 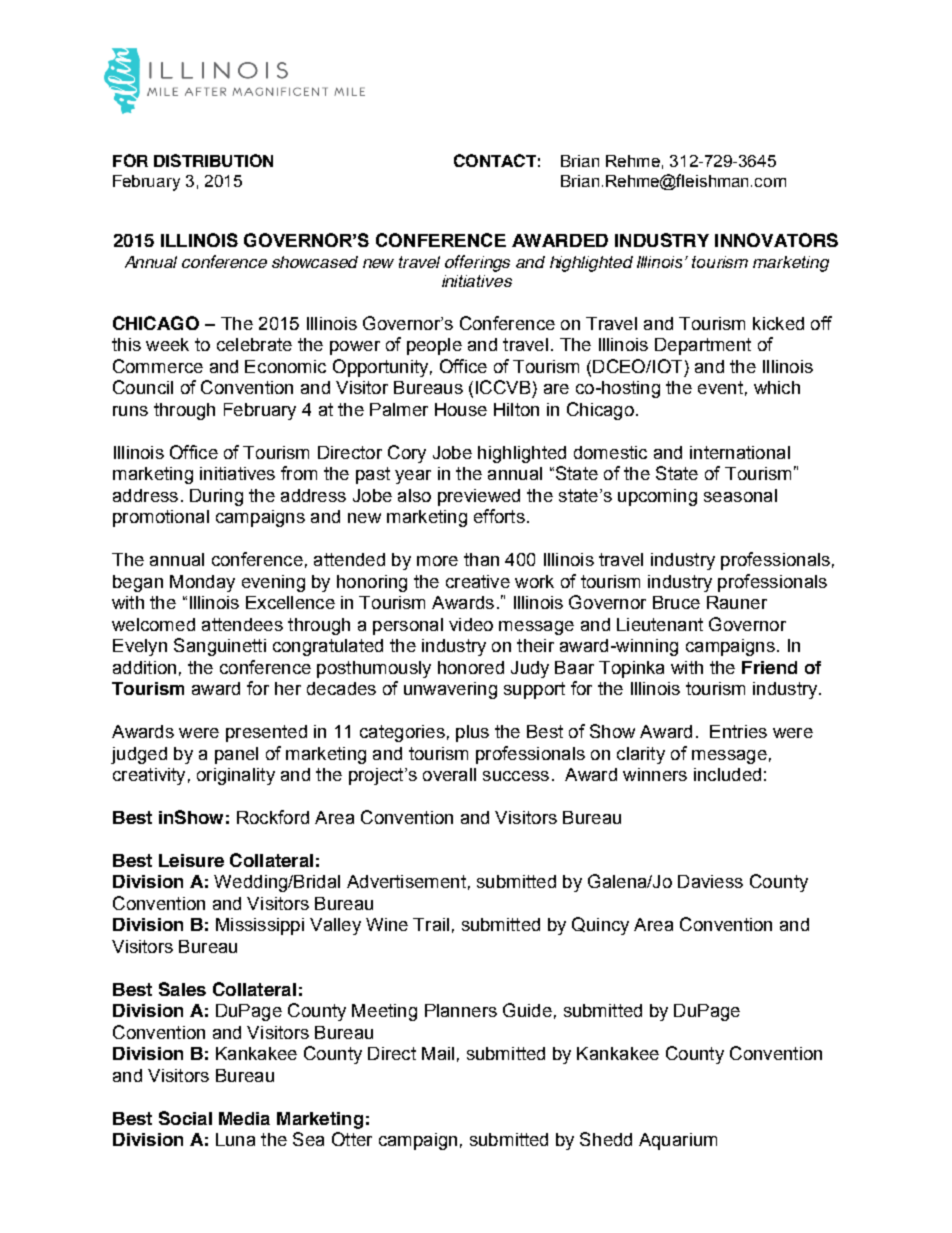 What do you see at coordinates (477, 263) in the page?
I see `offerings` at bounding box center [477, 263].
